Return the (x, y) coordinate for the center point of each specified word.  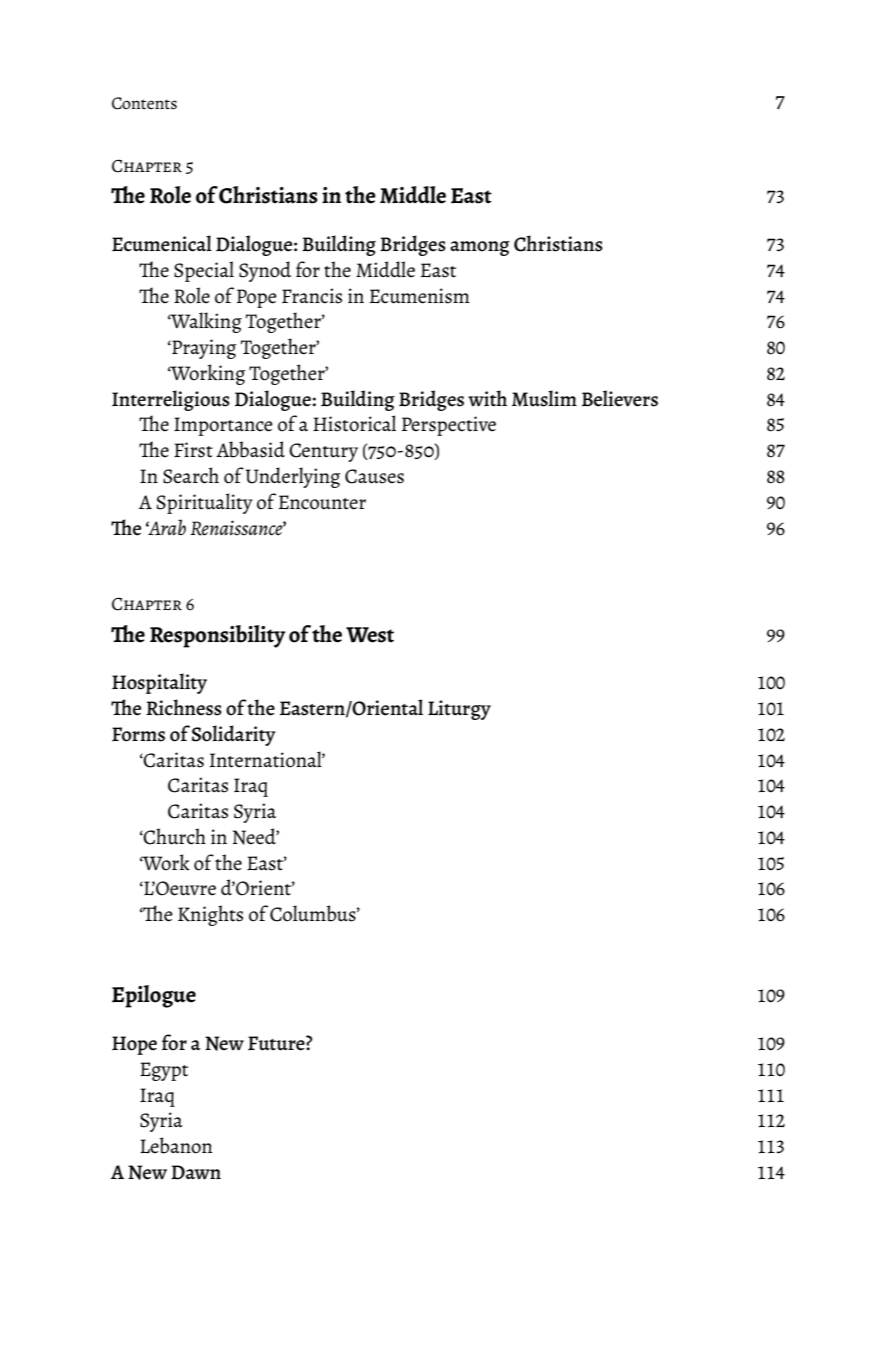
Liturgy (459, 710)
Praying (203, 349)
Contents (144, 103)
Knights (210, 915)
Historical (354, 423)
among (480, 248)
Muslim (544, 398)
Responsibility (218, 636)
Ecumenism (420, 296)
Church (174, 836)
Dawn (196, 1172)
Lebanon (176, 1145)
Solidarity (233, 735)
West (370, 635)
